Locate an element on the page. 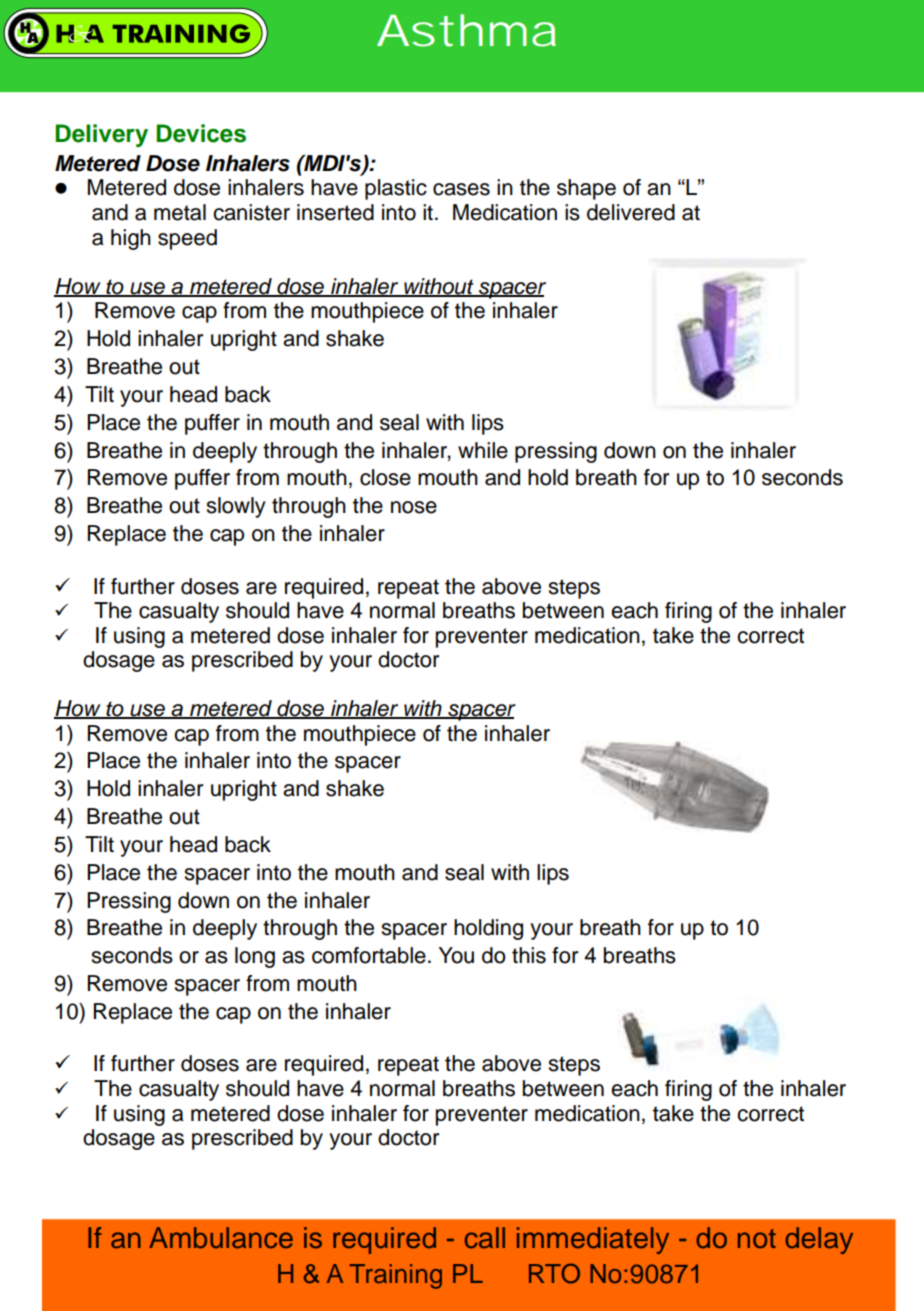 The width and height of the image is (924, 1311). delivered is located at coordinates (631, 212).
